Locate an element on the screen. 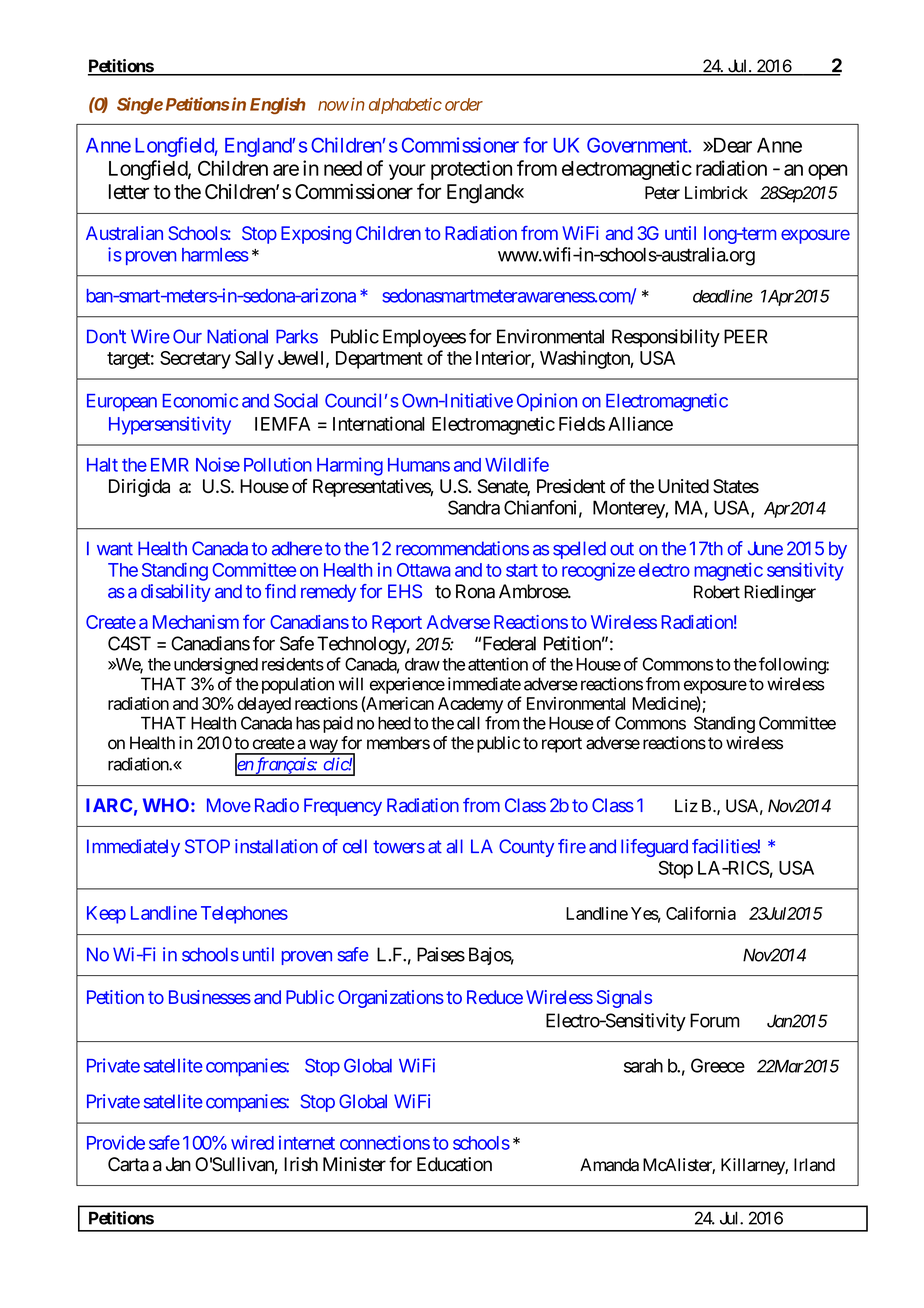  Mechanism is located at coordinates (196, 622).
